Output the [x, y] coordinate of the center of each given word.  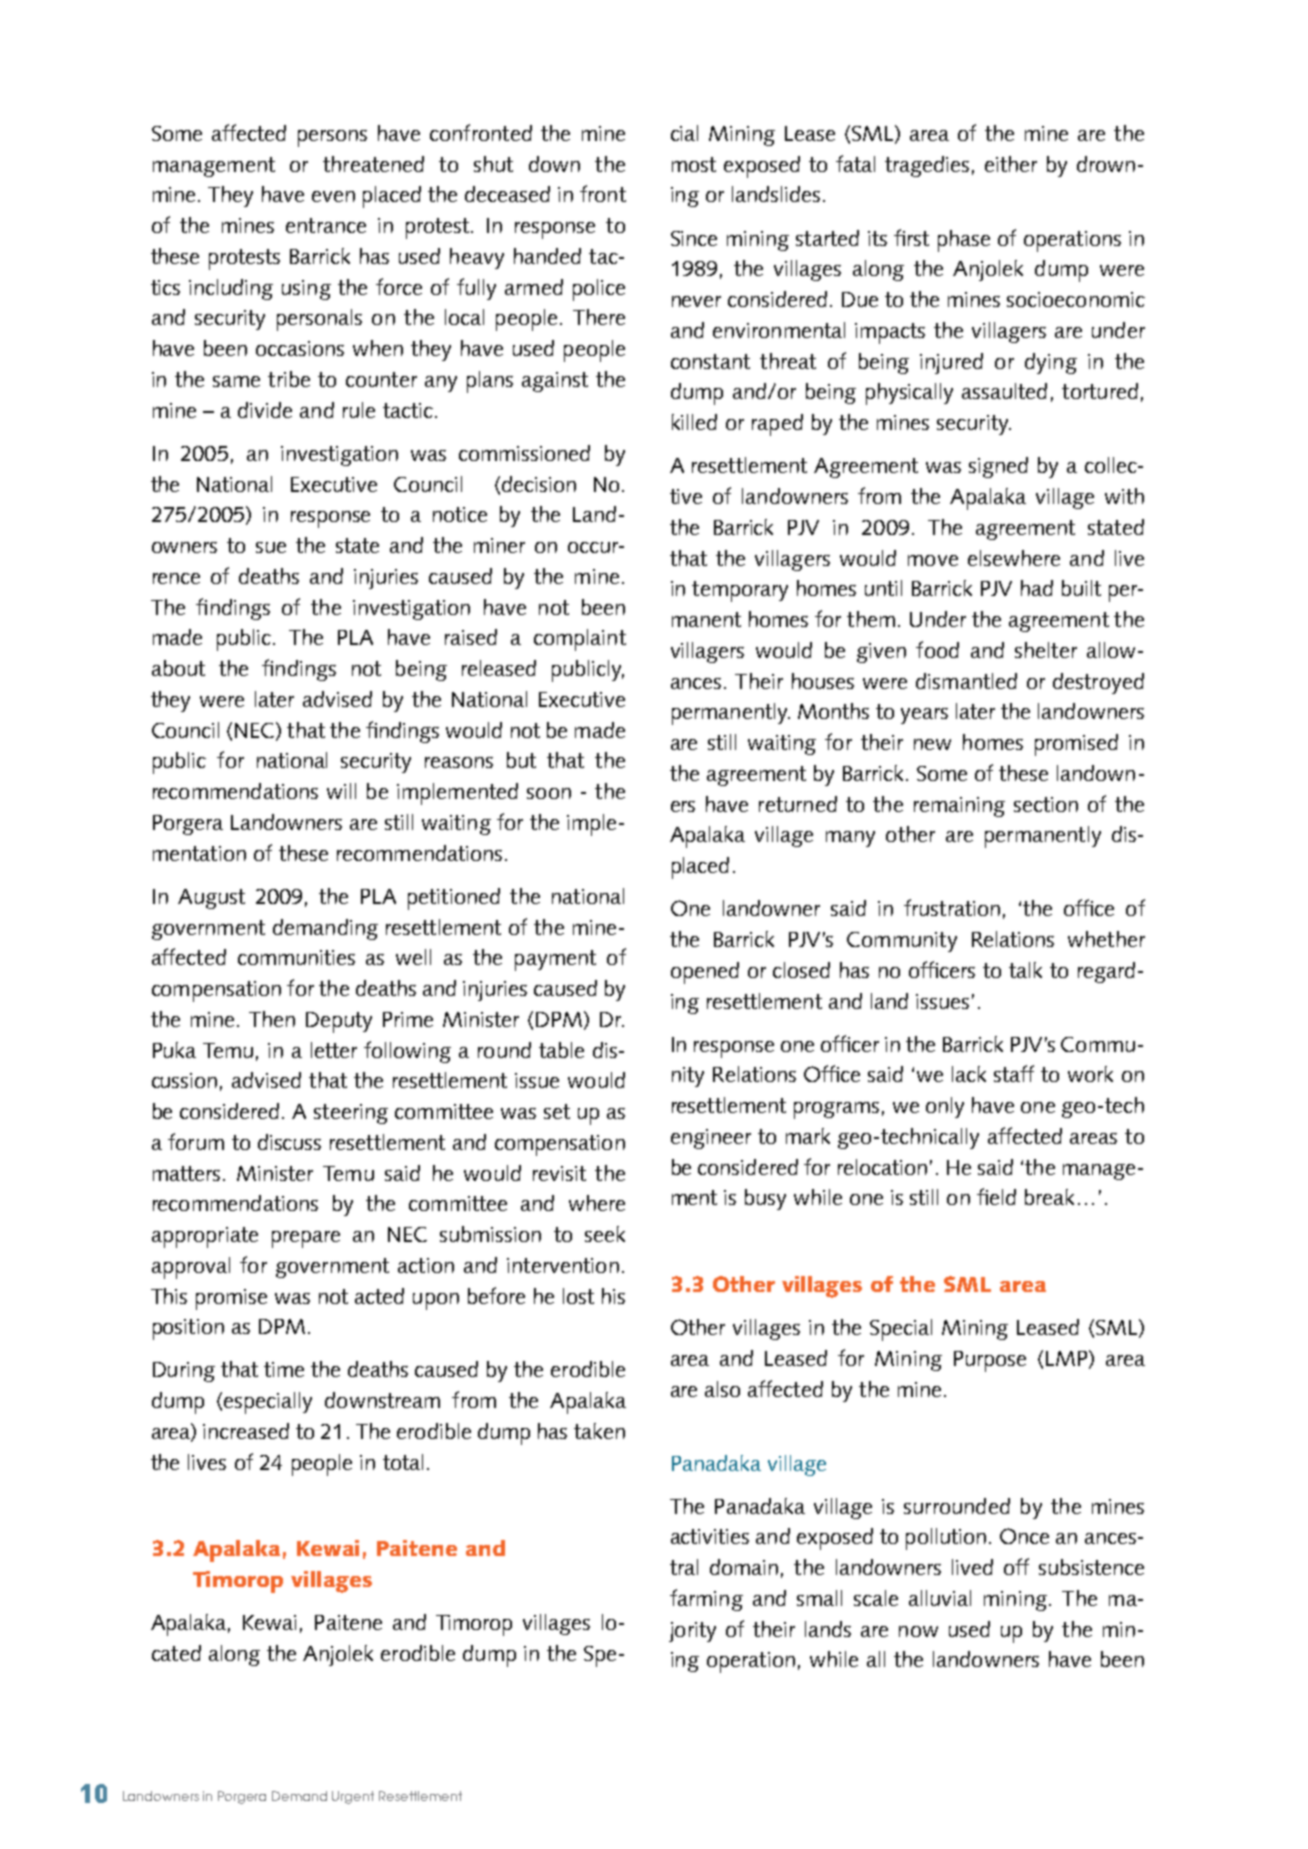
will [341, 791]
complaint [580, 640]
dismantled [966, 681]
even [333, 196]
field [996, 1196]
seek [605, 1234]
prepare [306, 1239]
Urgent [353, 1797]
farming [706, 1600]
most [694, 164]
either [1011, 164]
